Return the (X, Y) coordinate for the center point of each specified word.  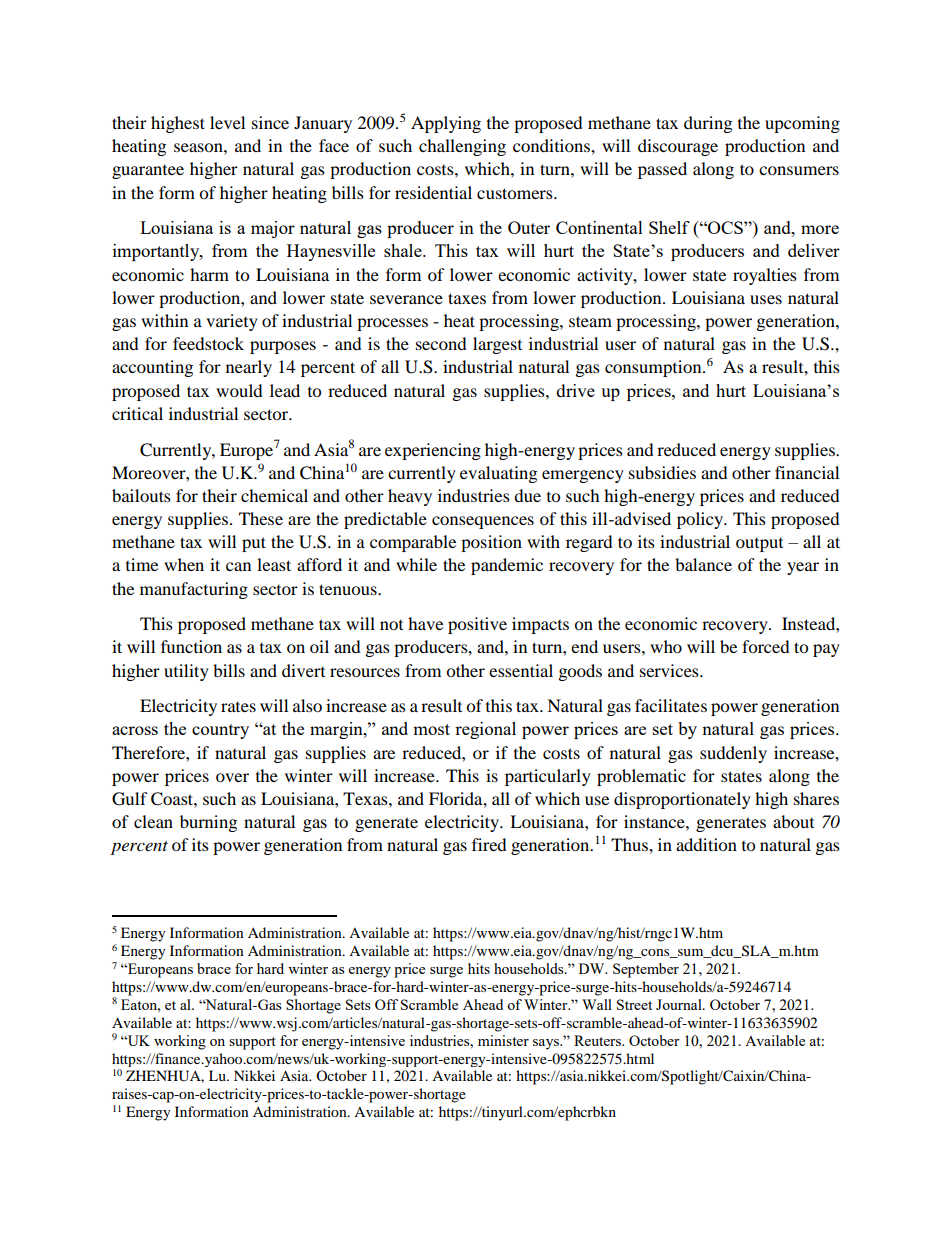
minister (503, 1040)
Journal (680, 1004)
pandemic (507, 566)
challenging (462, 147)
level (227, 122)
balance (703, 564)
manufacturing (194, 590)
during (708, 124)
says (547, 1044)
